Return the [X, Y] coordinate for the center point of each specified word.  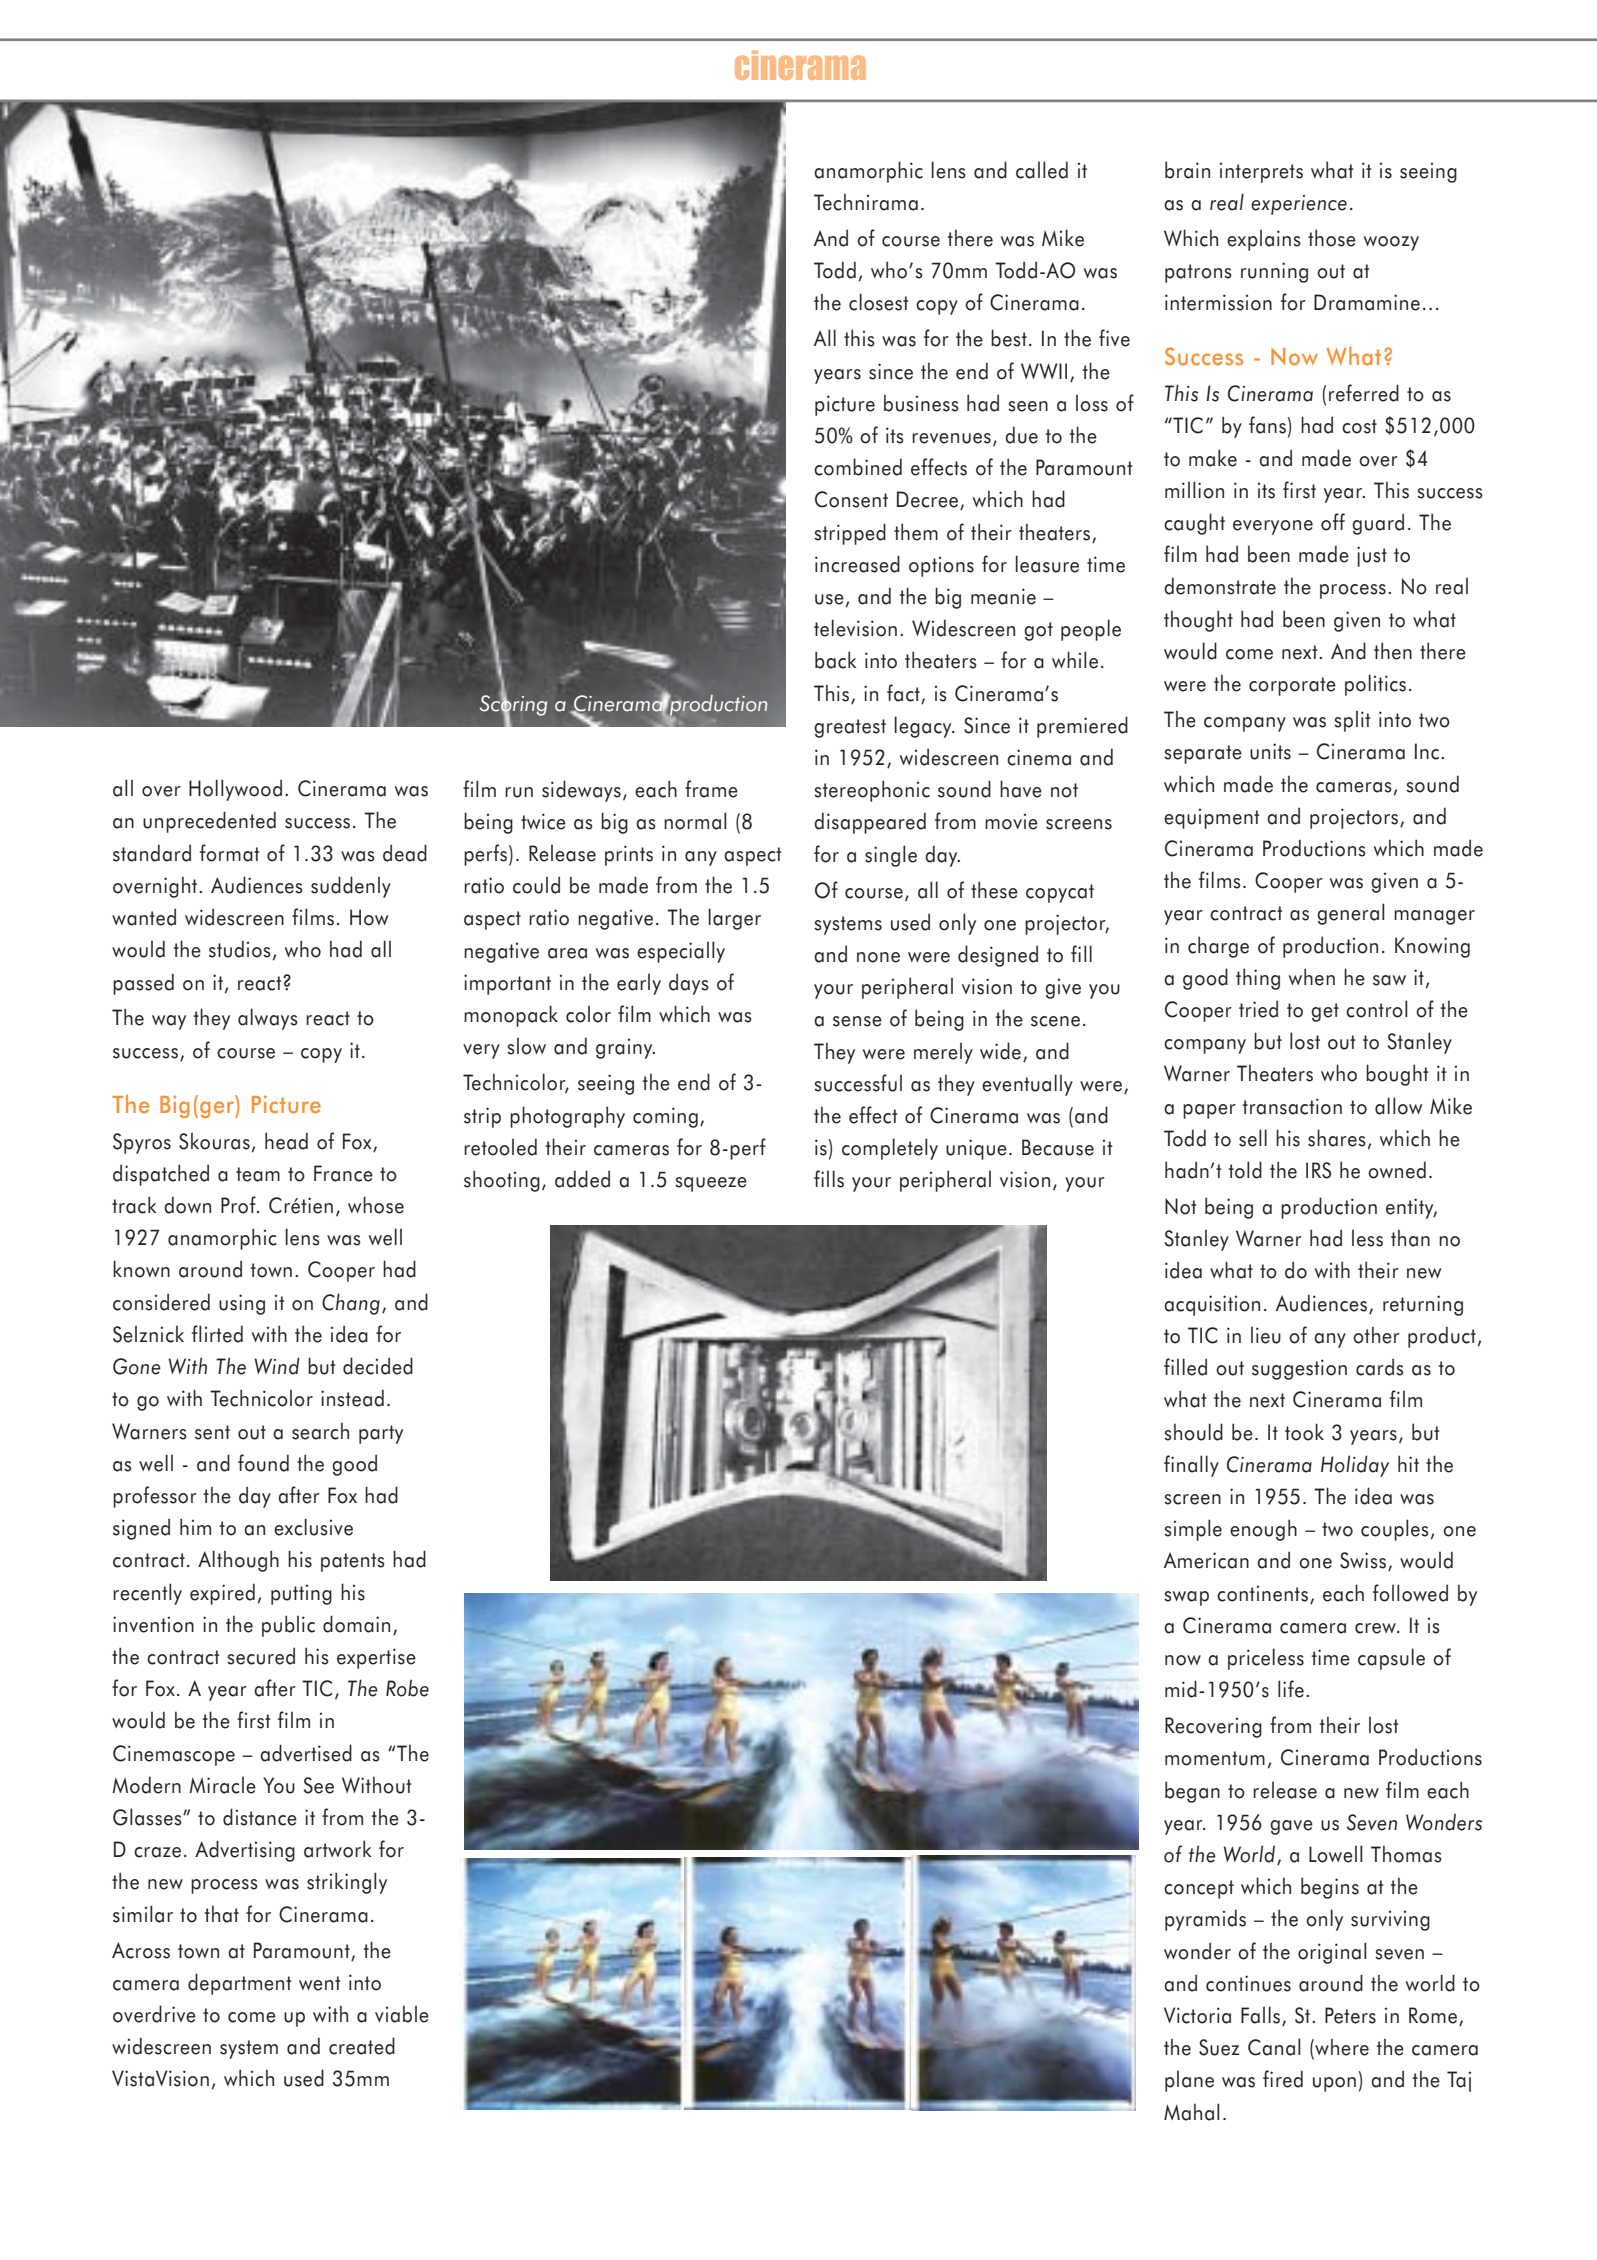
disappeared [870, 823]
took [1304, 1432]
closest [878, 302]
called [1042, 170]
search [320, 1431]
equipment [1211, 818]
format [229, 853]
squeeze [711, 1184]
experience [1299, 205]
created [362, 2046]
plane [1189, 2081]
